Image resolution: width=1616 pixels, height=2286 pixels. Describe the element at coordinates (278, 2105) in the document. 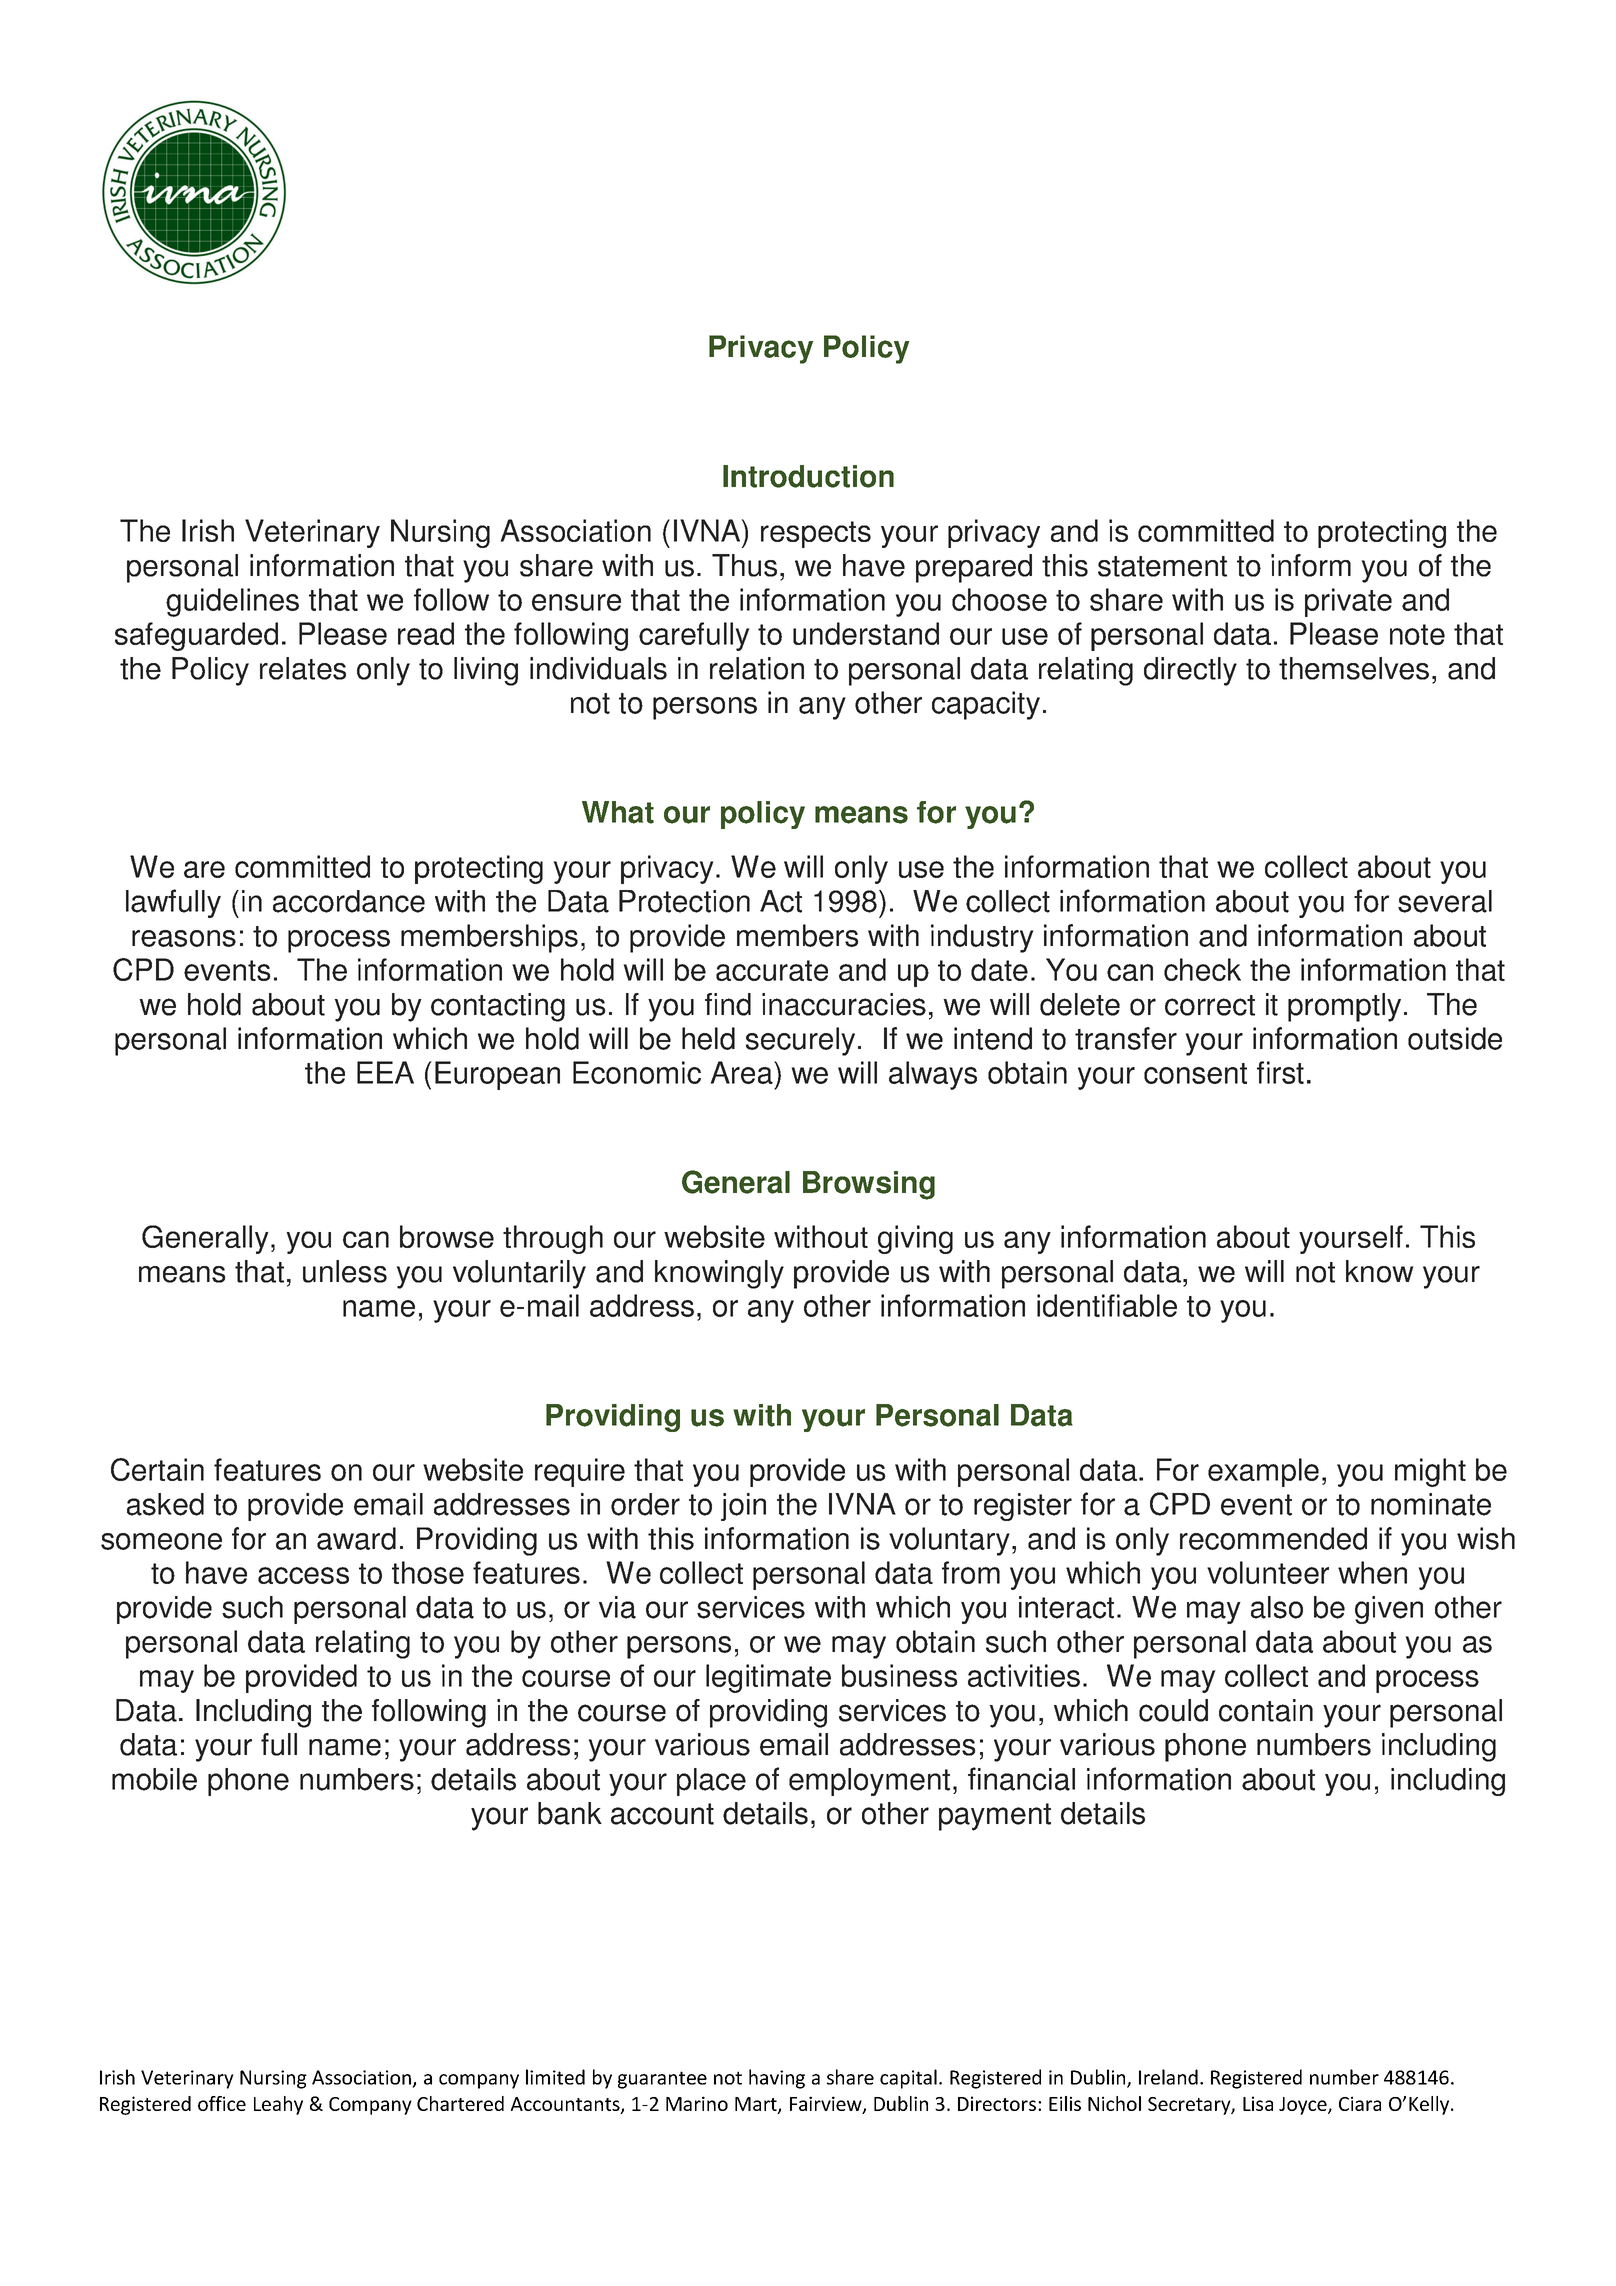

I see `Leahy` at that location.
